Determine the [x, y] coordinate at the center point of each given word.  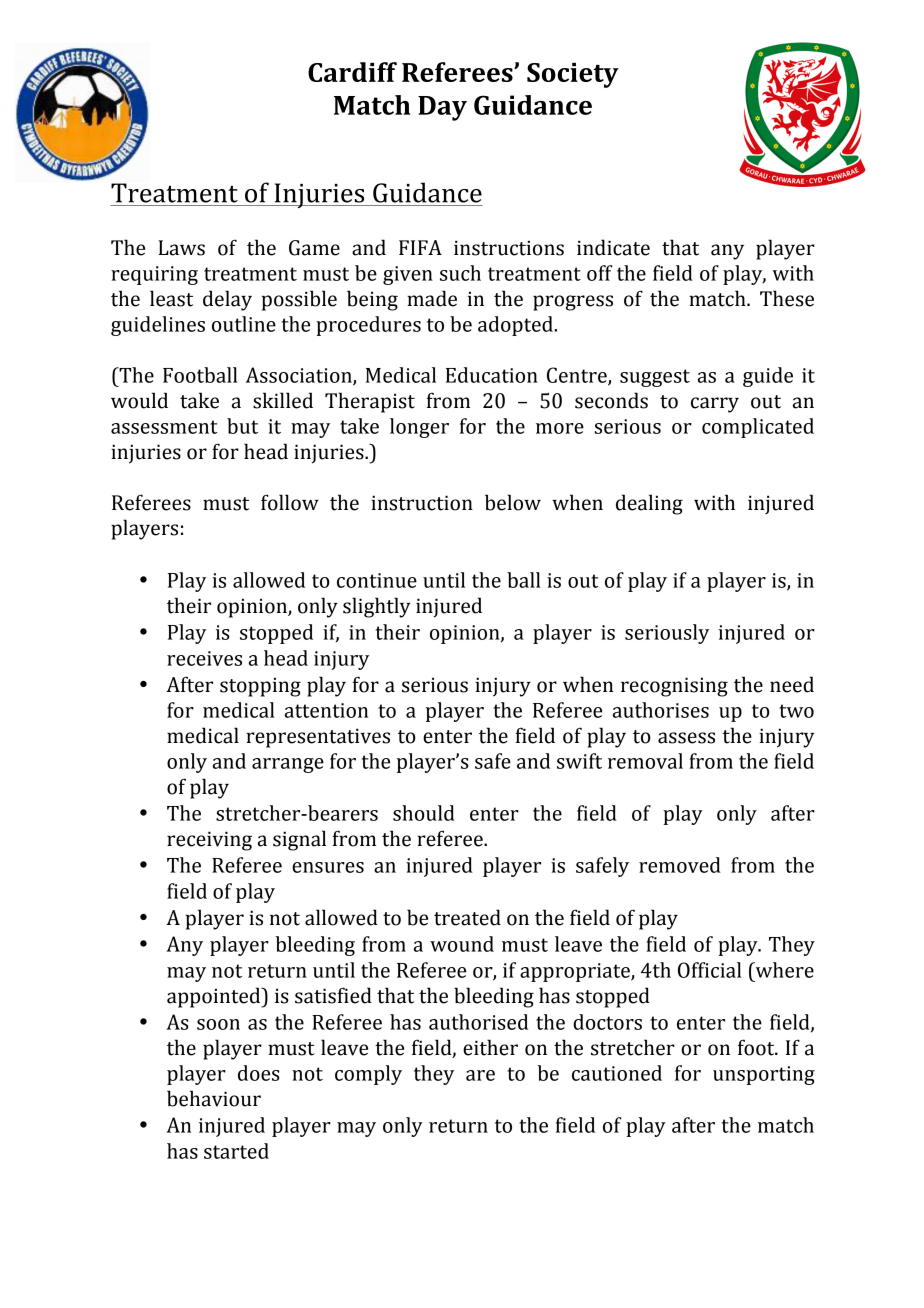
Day [442, 108]
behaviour [214, 1098]
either [490, 1047]
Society [573, 75]
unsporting [764, 1075]
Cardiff [352, 72]
